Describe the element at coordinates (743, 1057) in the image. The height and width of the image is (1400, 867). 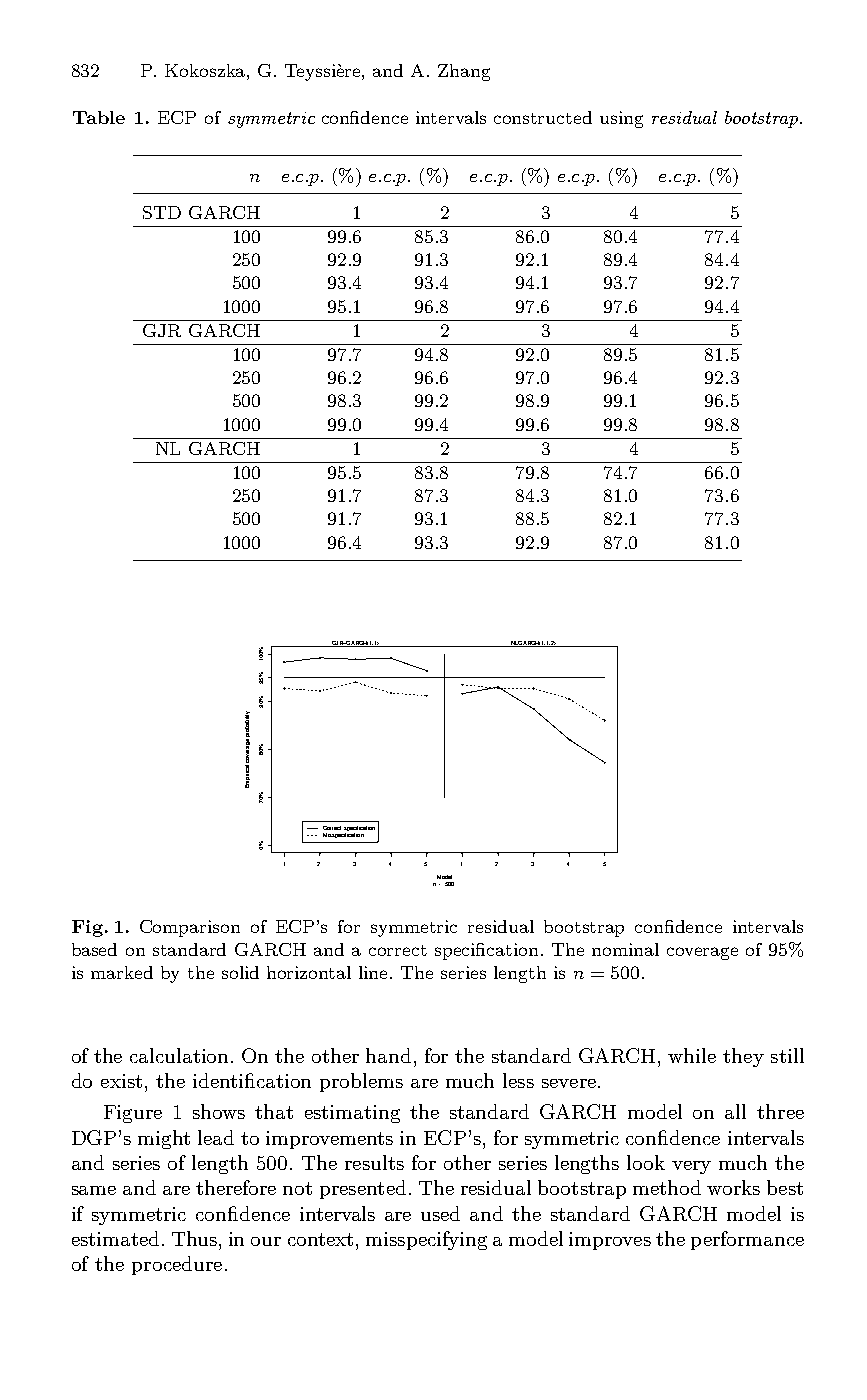
I see `they` at that location.
